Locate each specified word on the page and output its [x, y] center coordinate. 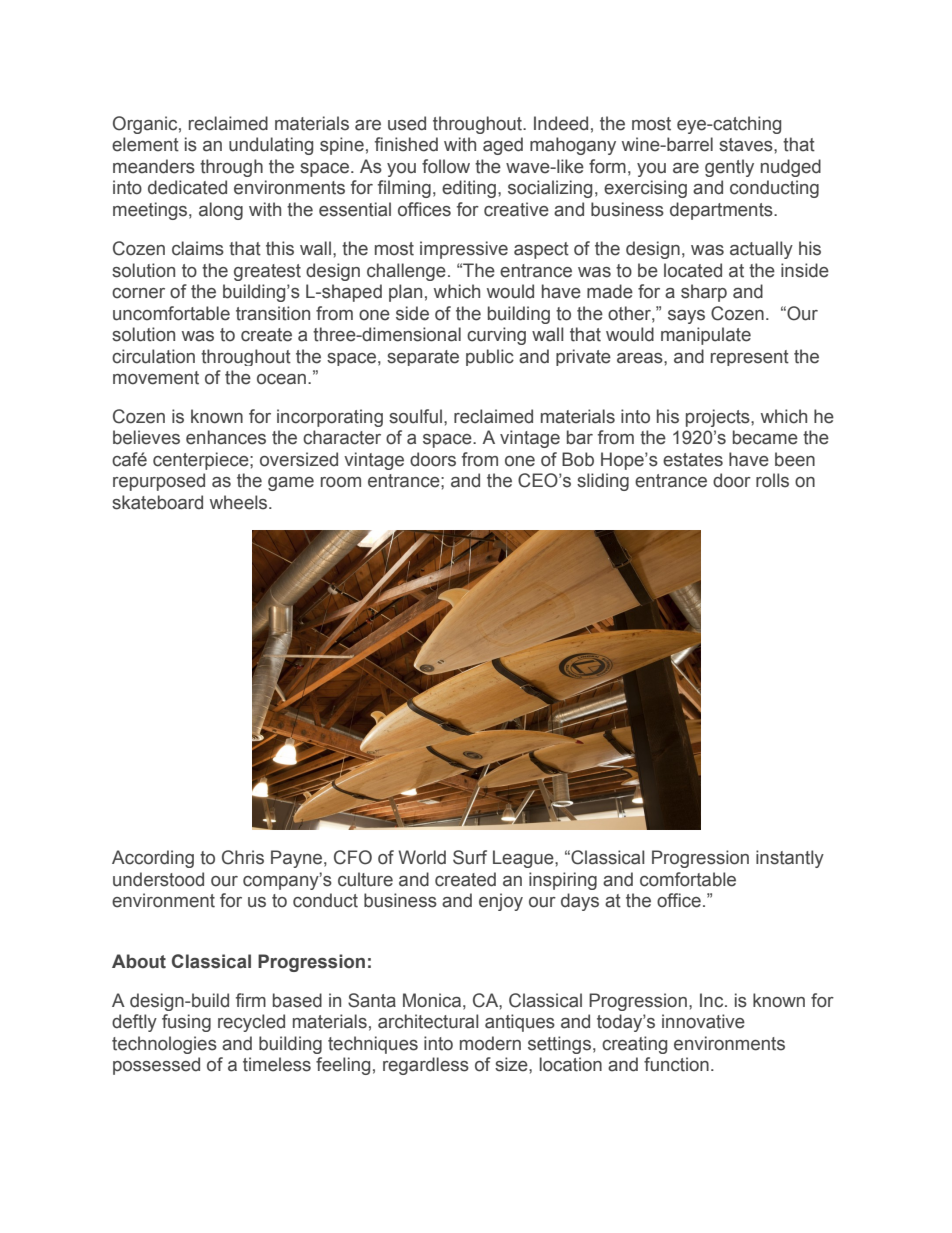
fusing [186, 1023]
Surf [470, 857]
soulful [415, 416]
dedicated [187, 187]
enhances [226, 437]
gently [729, 168]
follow [446, 166]
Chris [243, 857]
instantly [790, 859]
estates [693, 460]
